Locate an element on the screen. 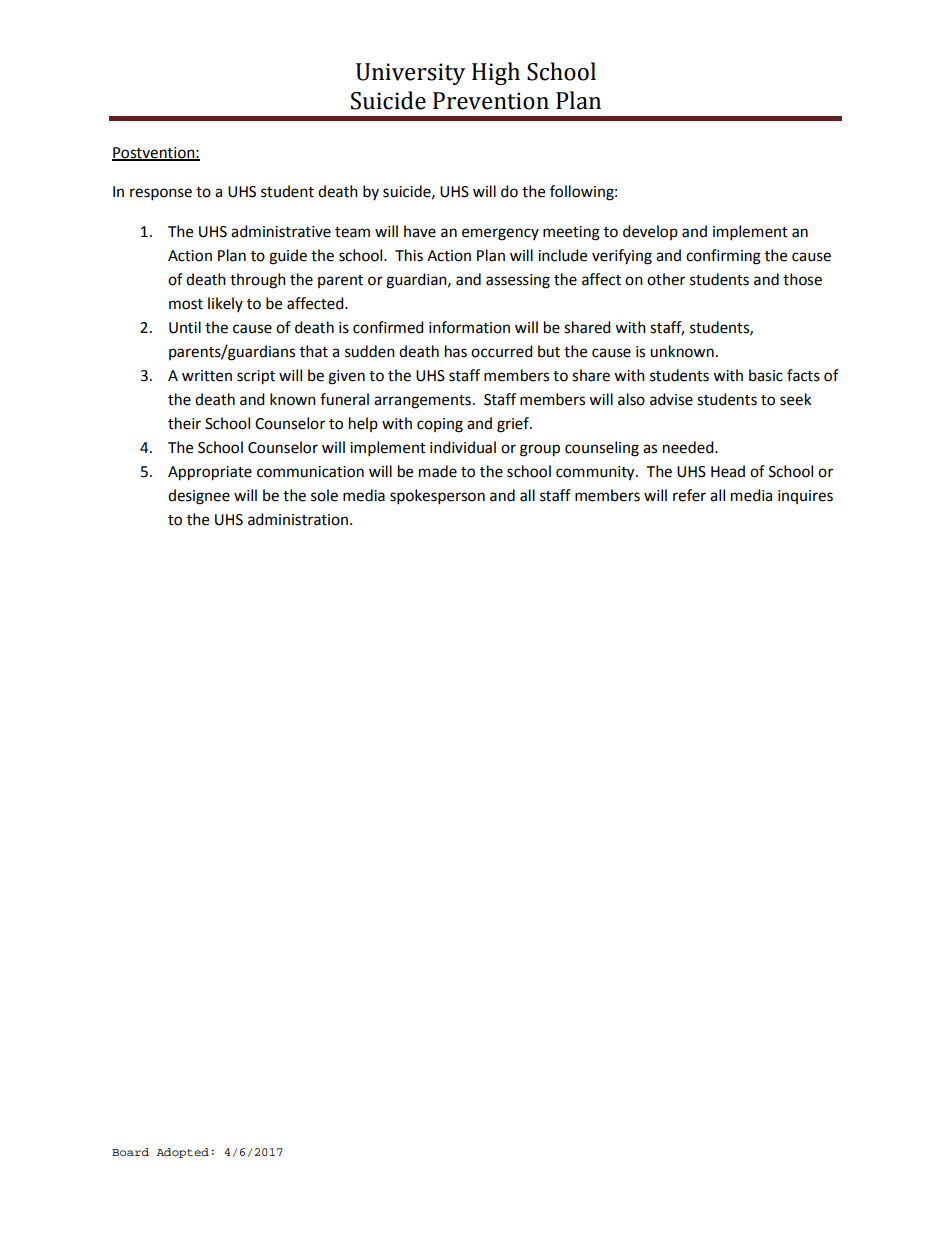 The image size is (952, 1233). confirming is located at coordinates (723, 257).
